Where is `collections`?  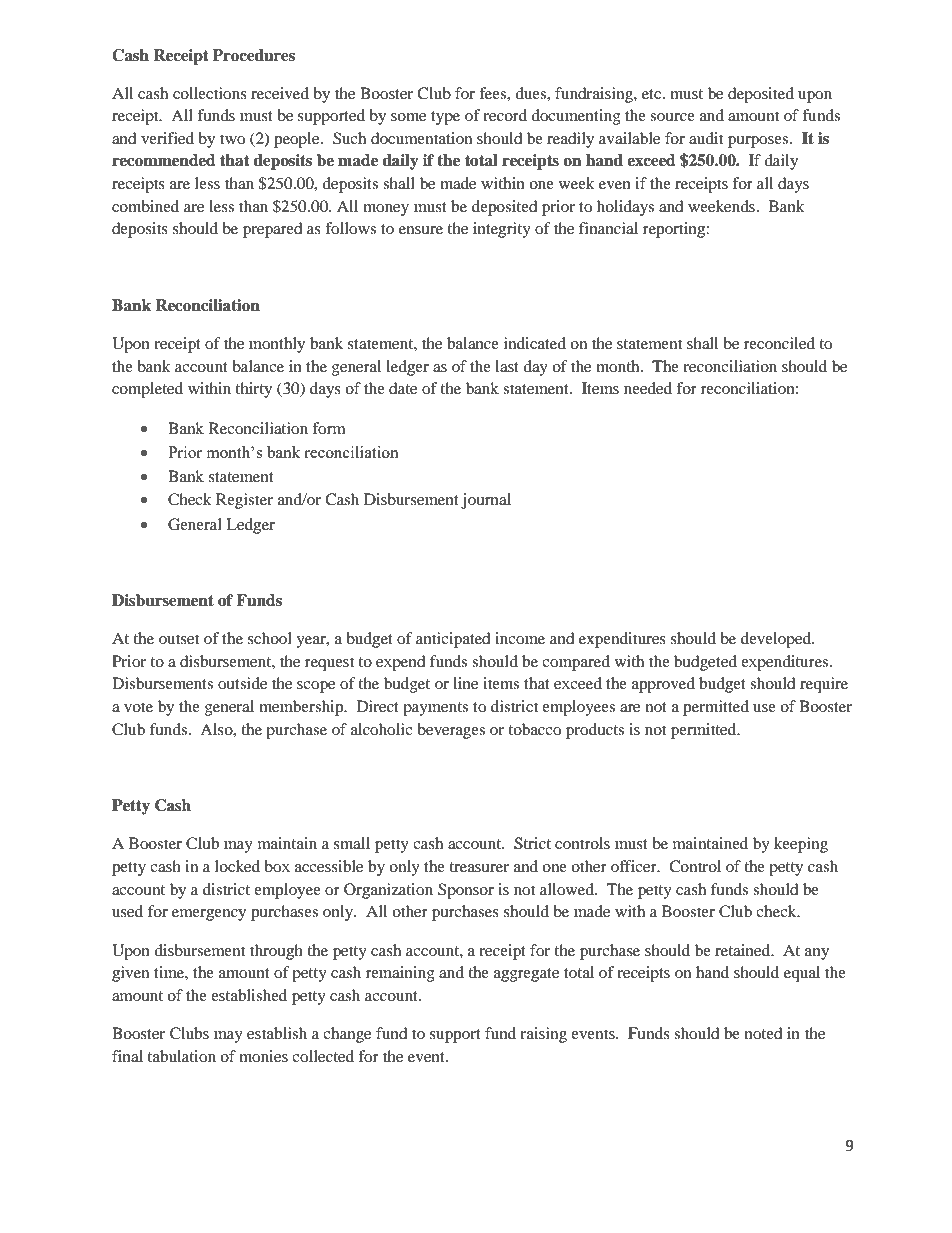
collections is located at coordinates (210, 93).
